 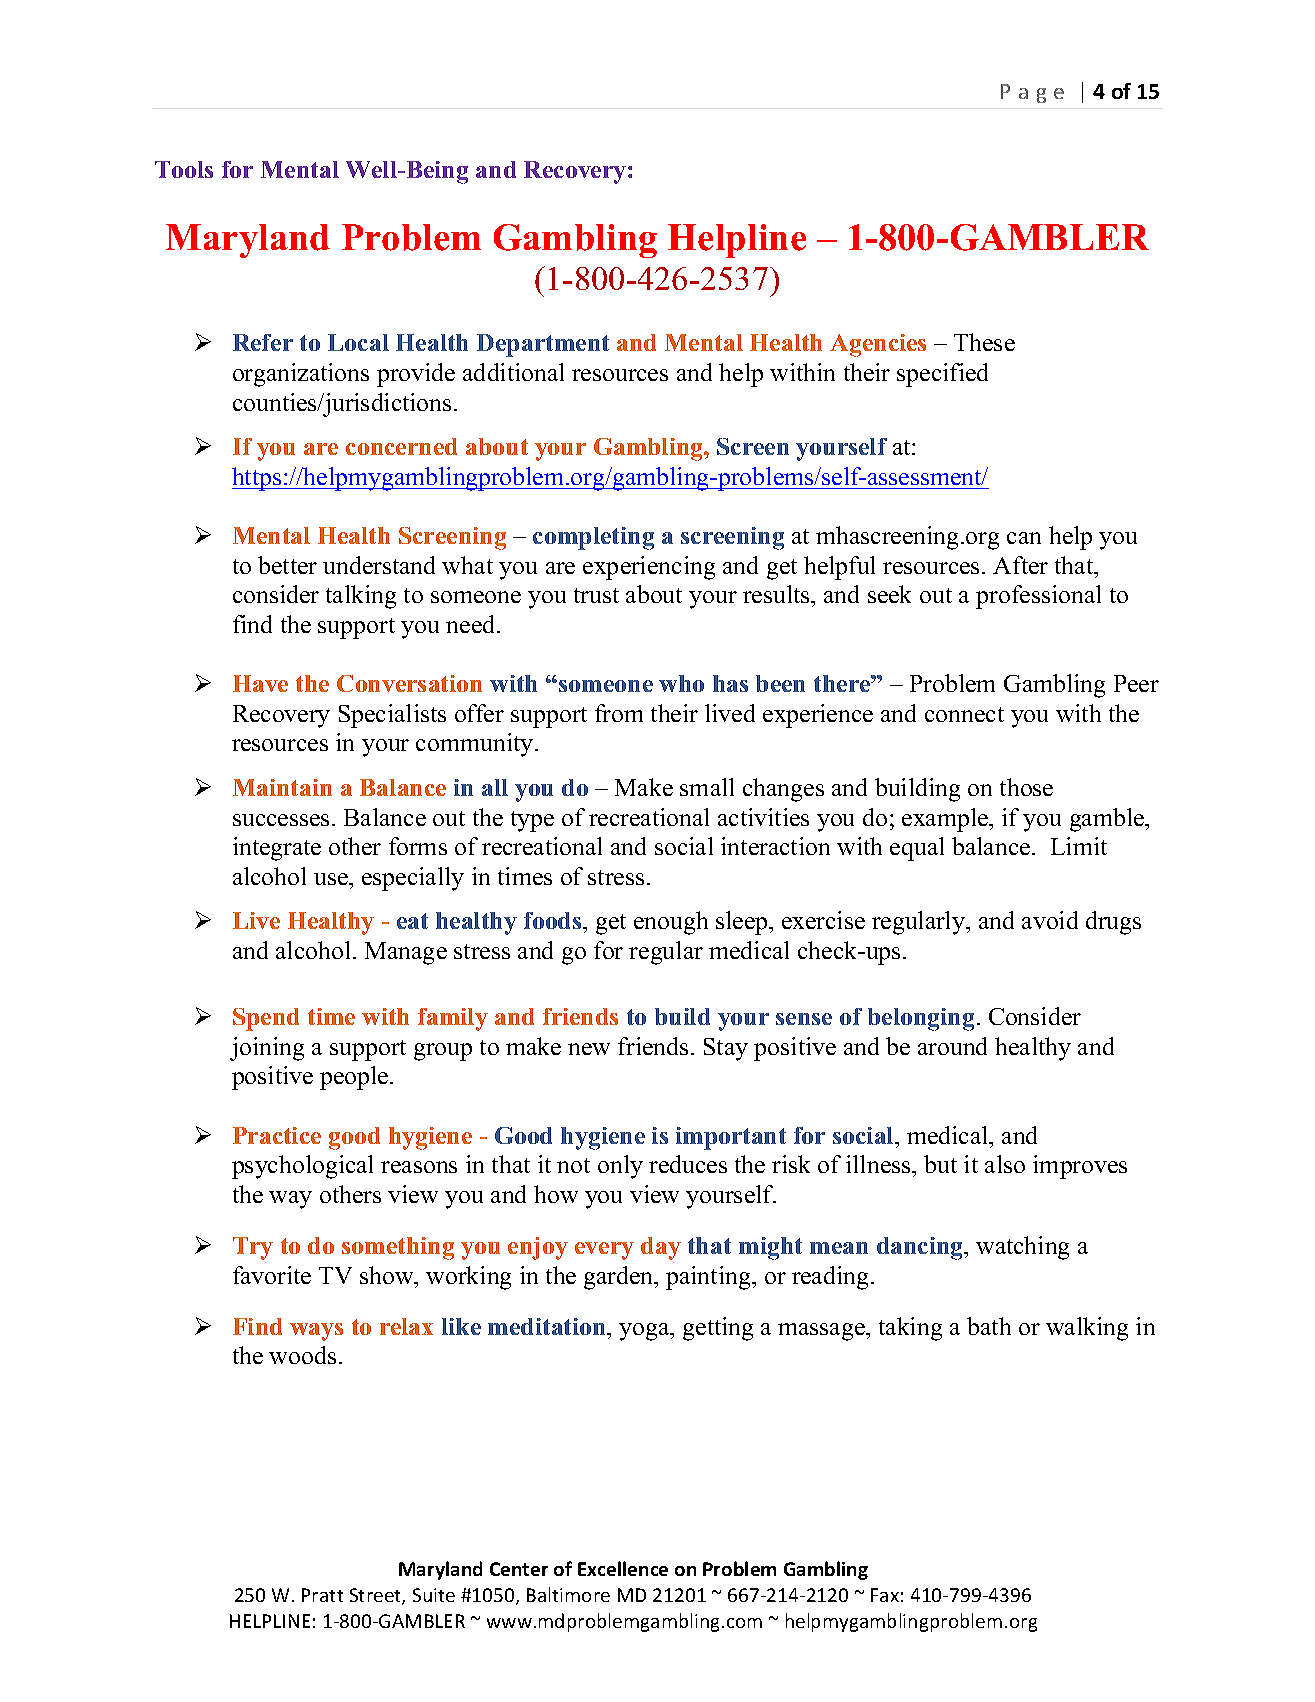 I want to click on Excellence, so click(x=623, y=1568).
